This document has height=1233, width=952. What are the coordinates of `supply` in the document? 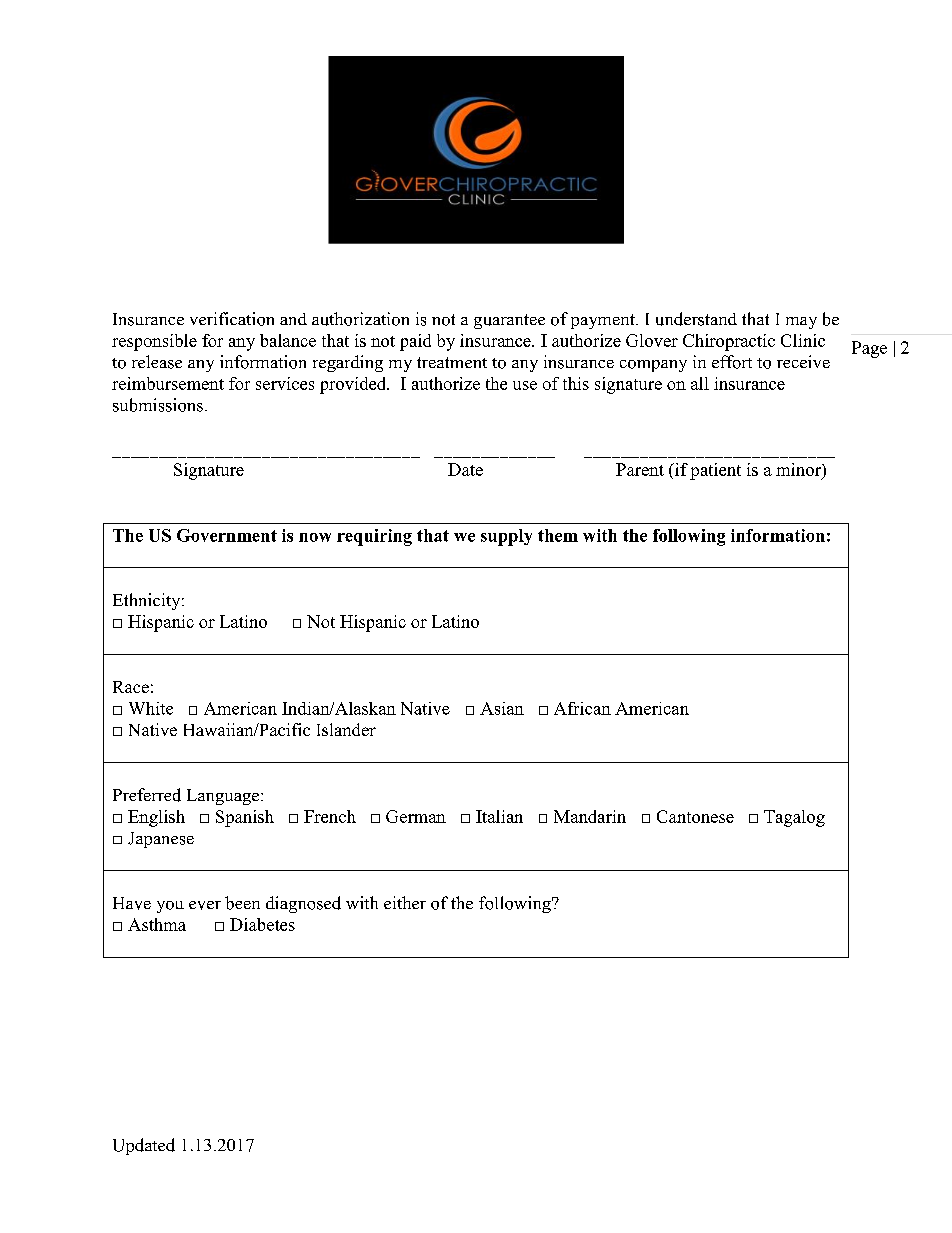 It's located at (506, 537).
